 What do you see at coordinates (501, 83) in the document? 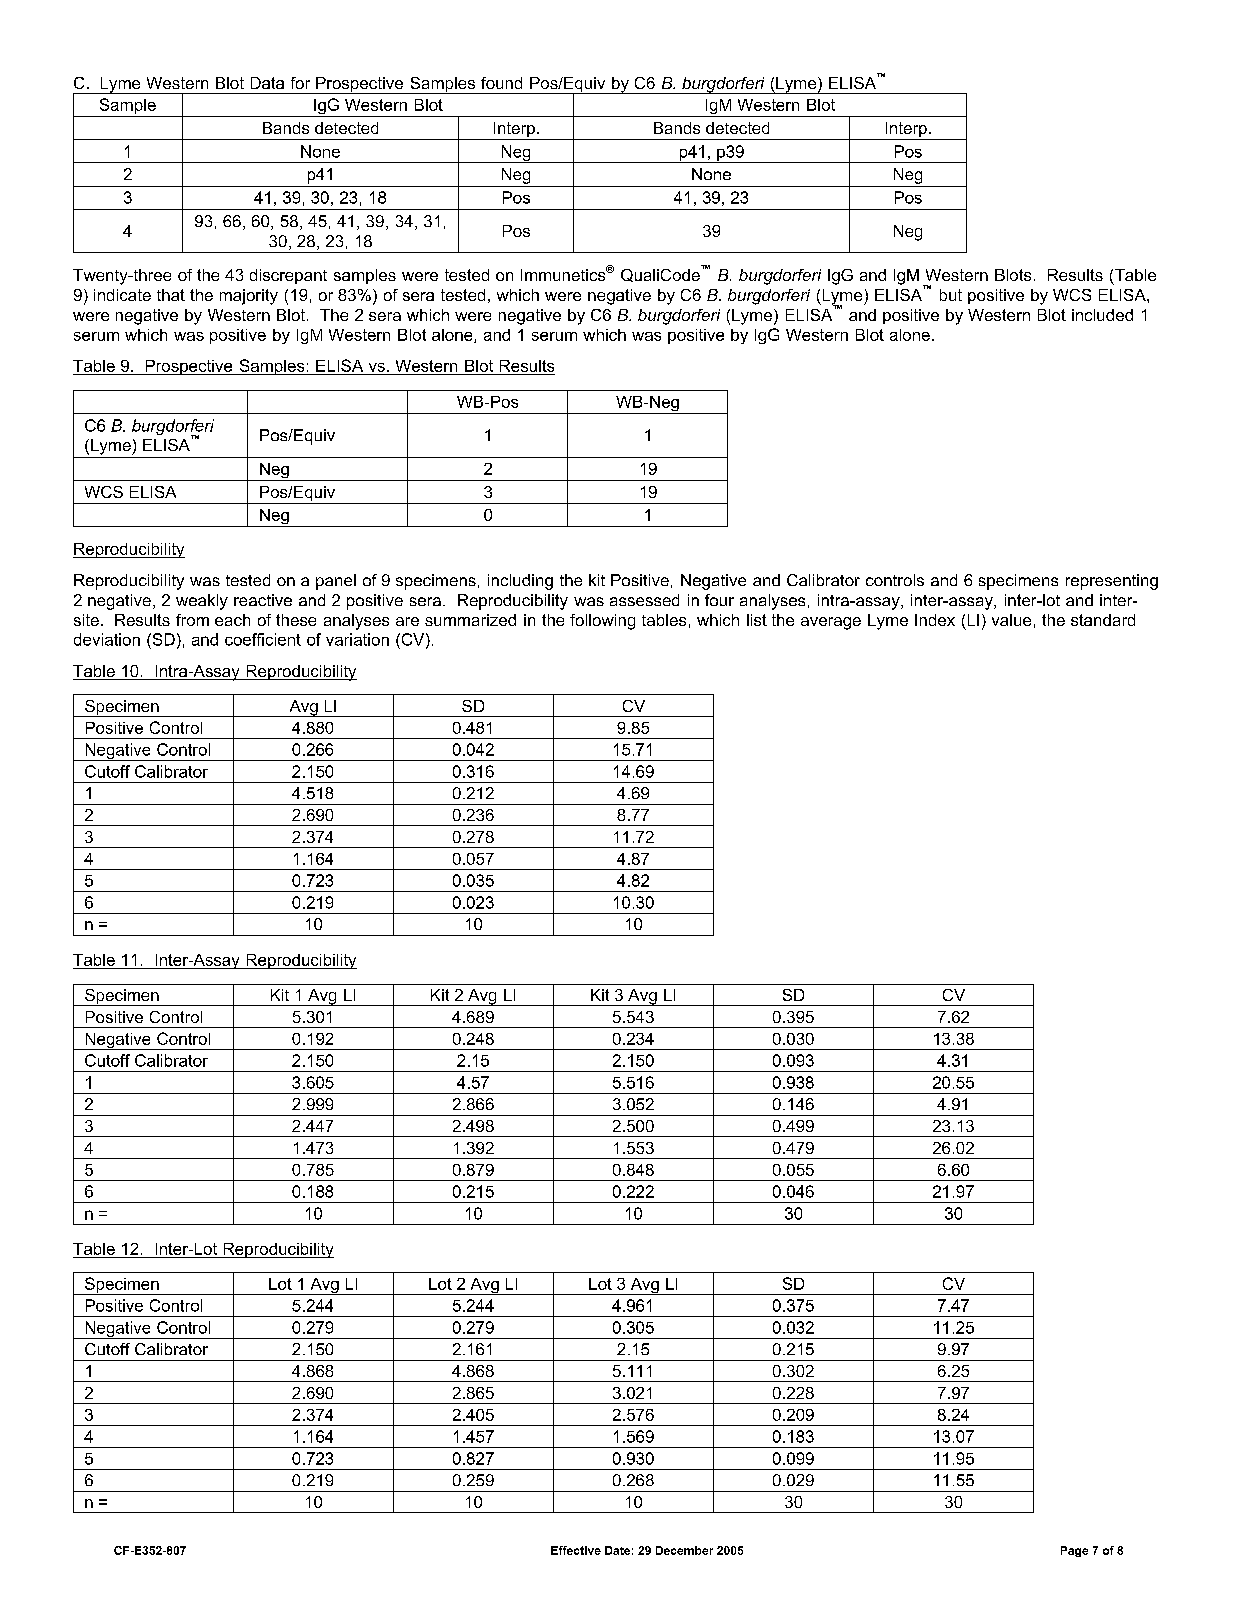
I see `found` at bounding box center [501, 83].
